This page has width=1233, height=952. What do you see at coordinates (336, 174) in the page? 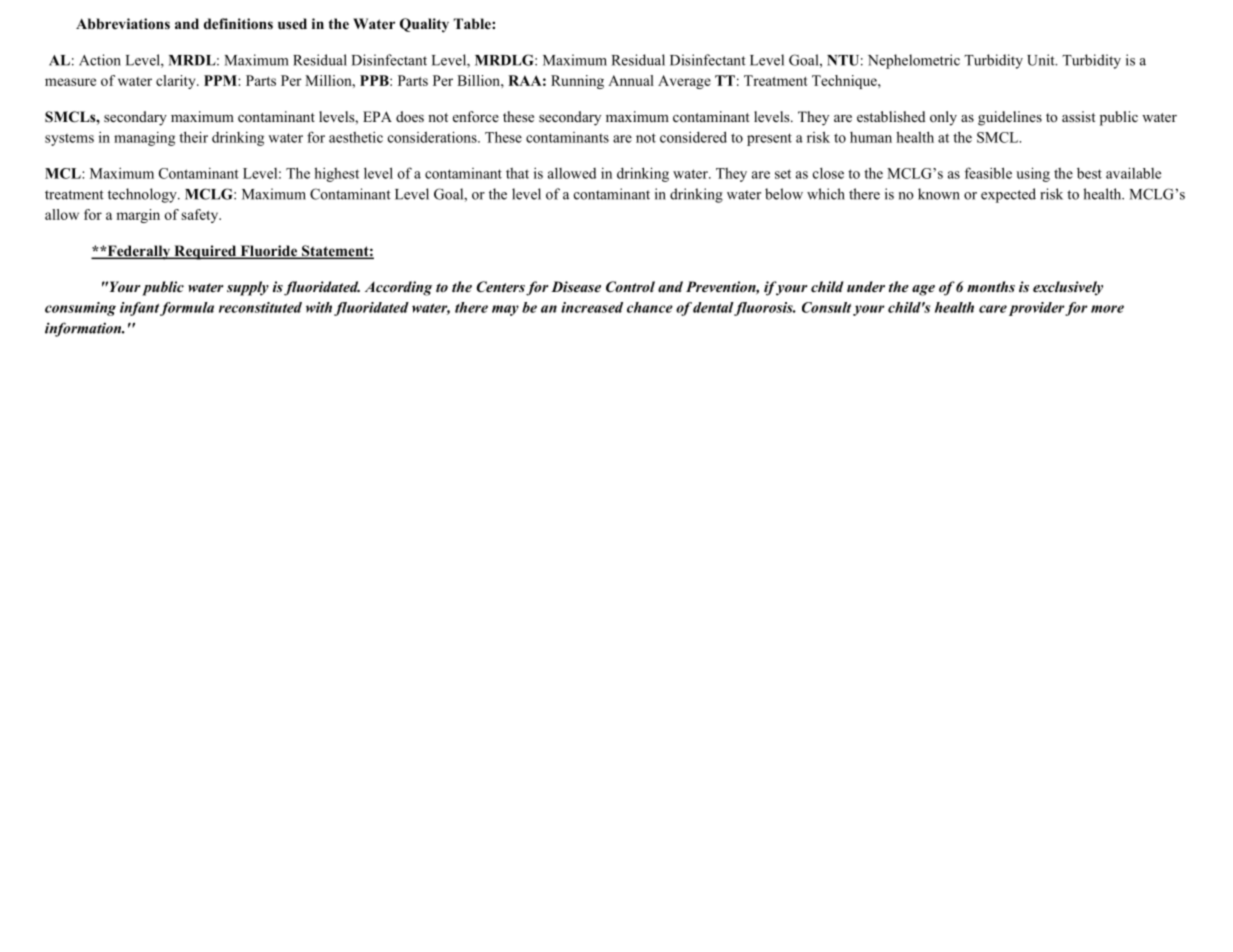
I see `highest` at bounding box center [336, 174].
